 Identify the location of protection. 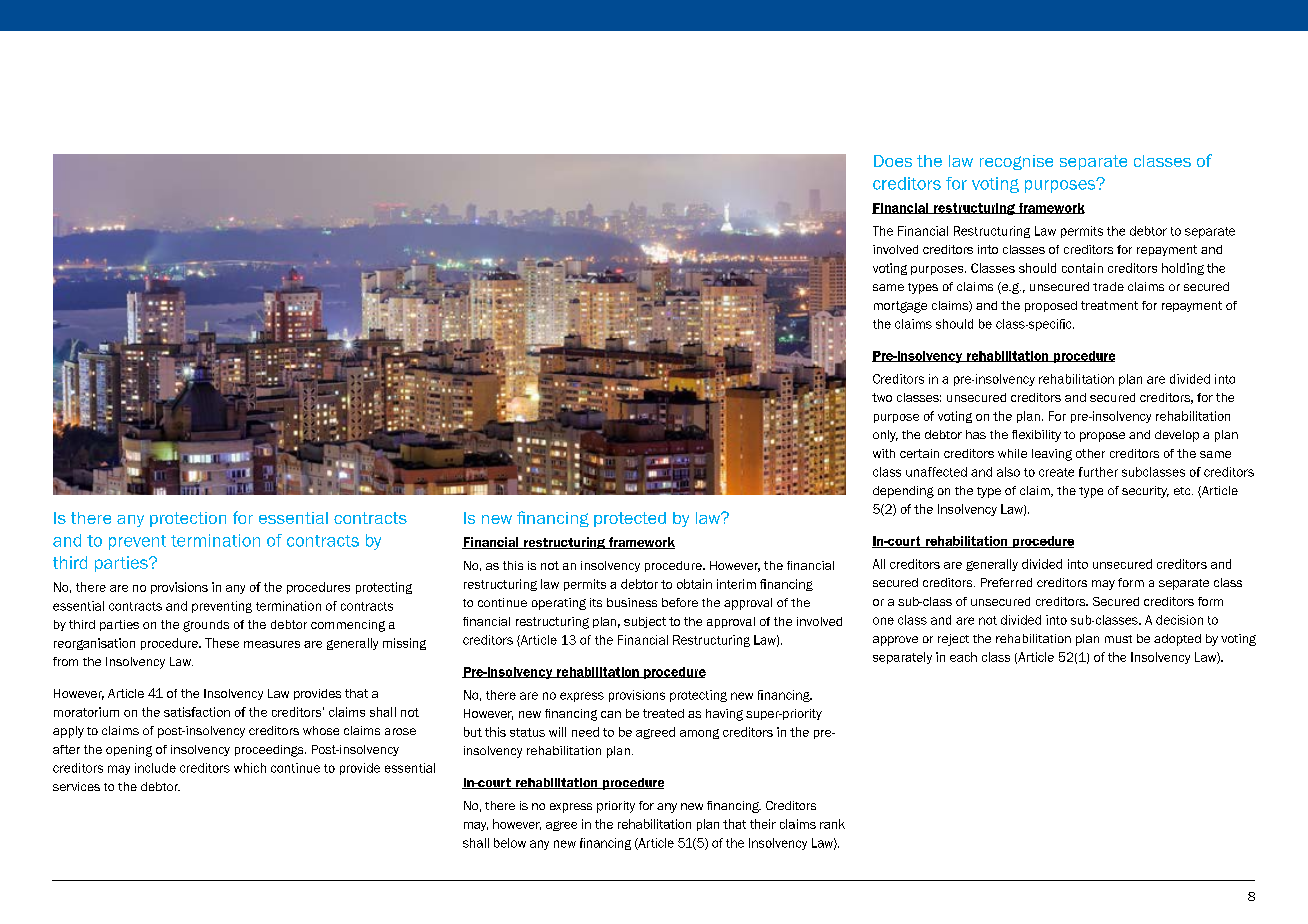
(188, 519).
